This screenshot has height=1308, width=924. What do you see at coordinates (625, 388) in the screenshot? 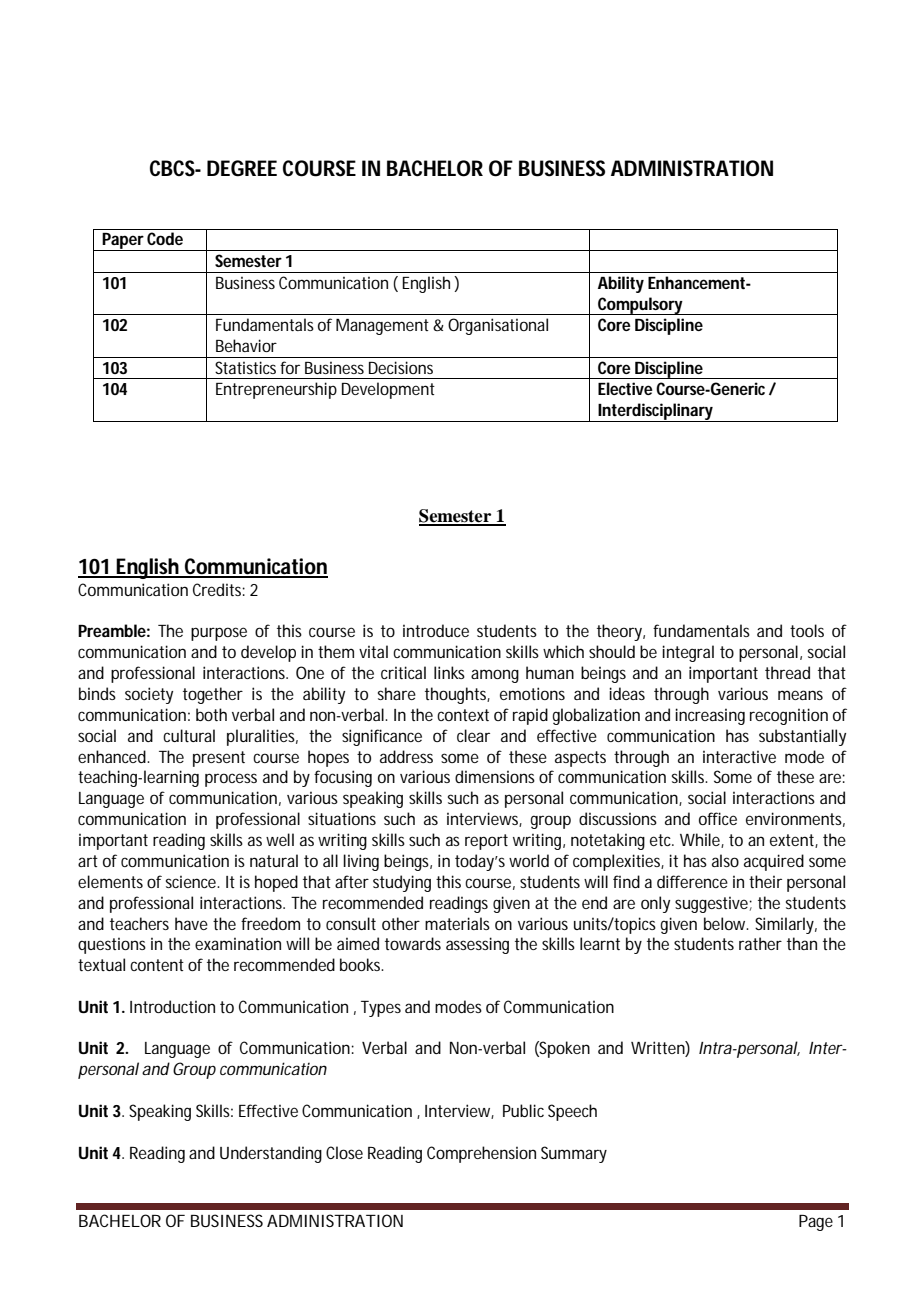
I see `Elective` at bounding box center [625, 388].
